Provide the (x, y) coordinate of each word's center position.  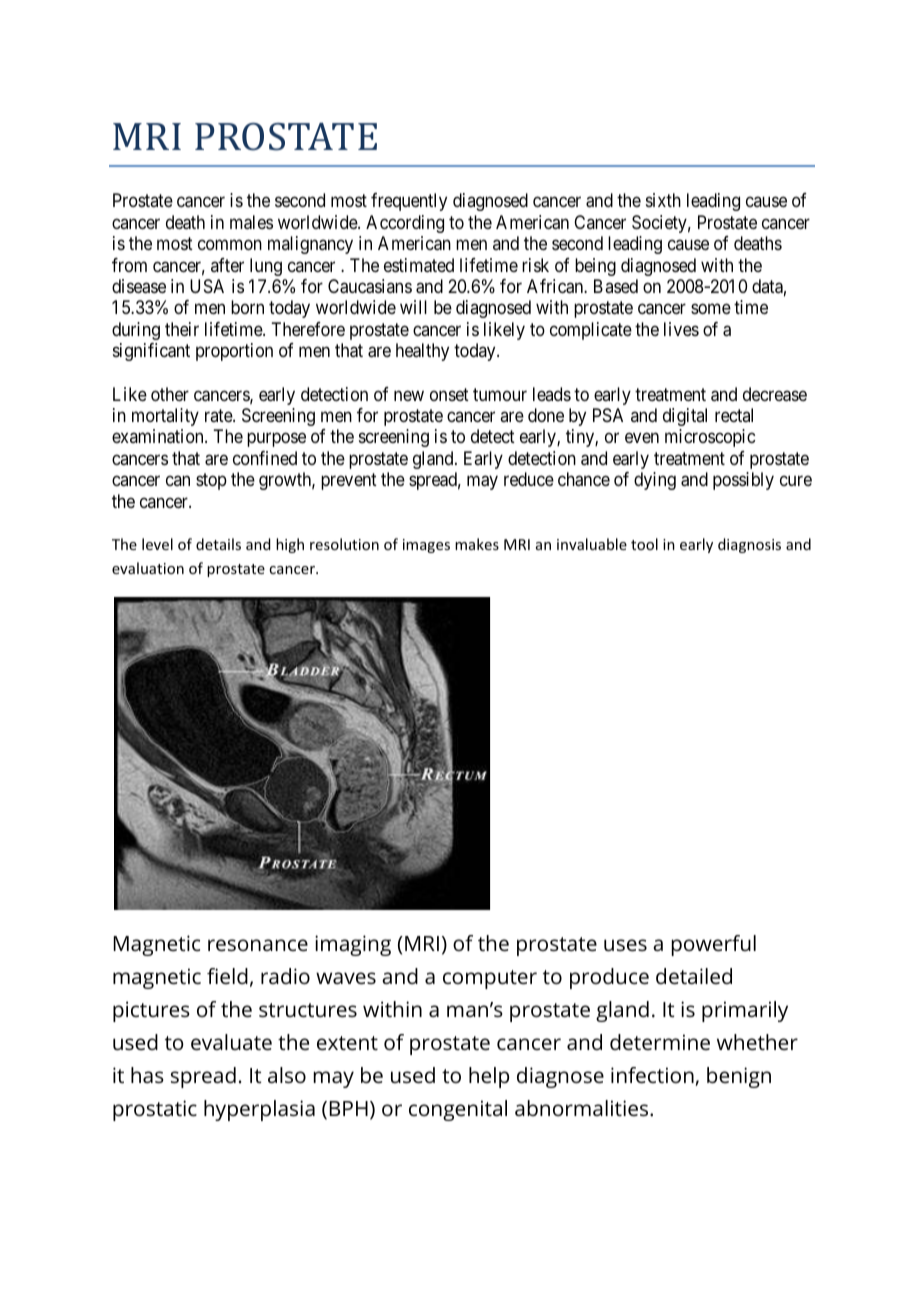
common (230, 245)
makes (477, 544)
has (147, 1075)
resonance (258, 945)
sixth (663, 200)
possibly (743, 481)
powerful (714, 945)
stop (211, 481)
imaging (353, 945)
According (405, 224)
